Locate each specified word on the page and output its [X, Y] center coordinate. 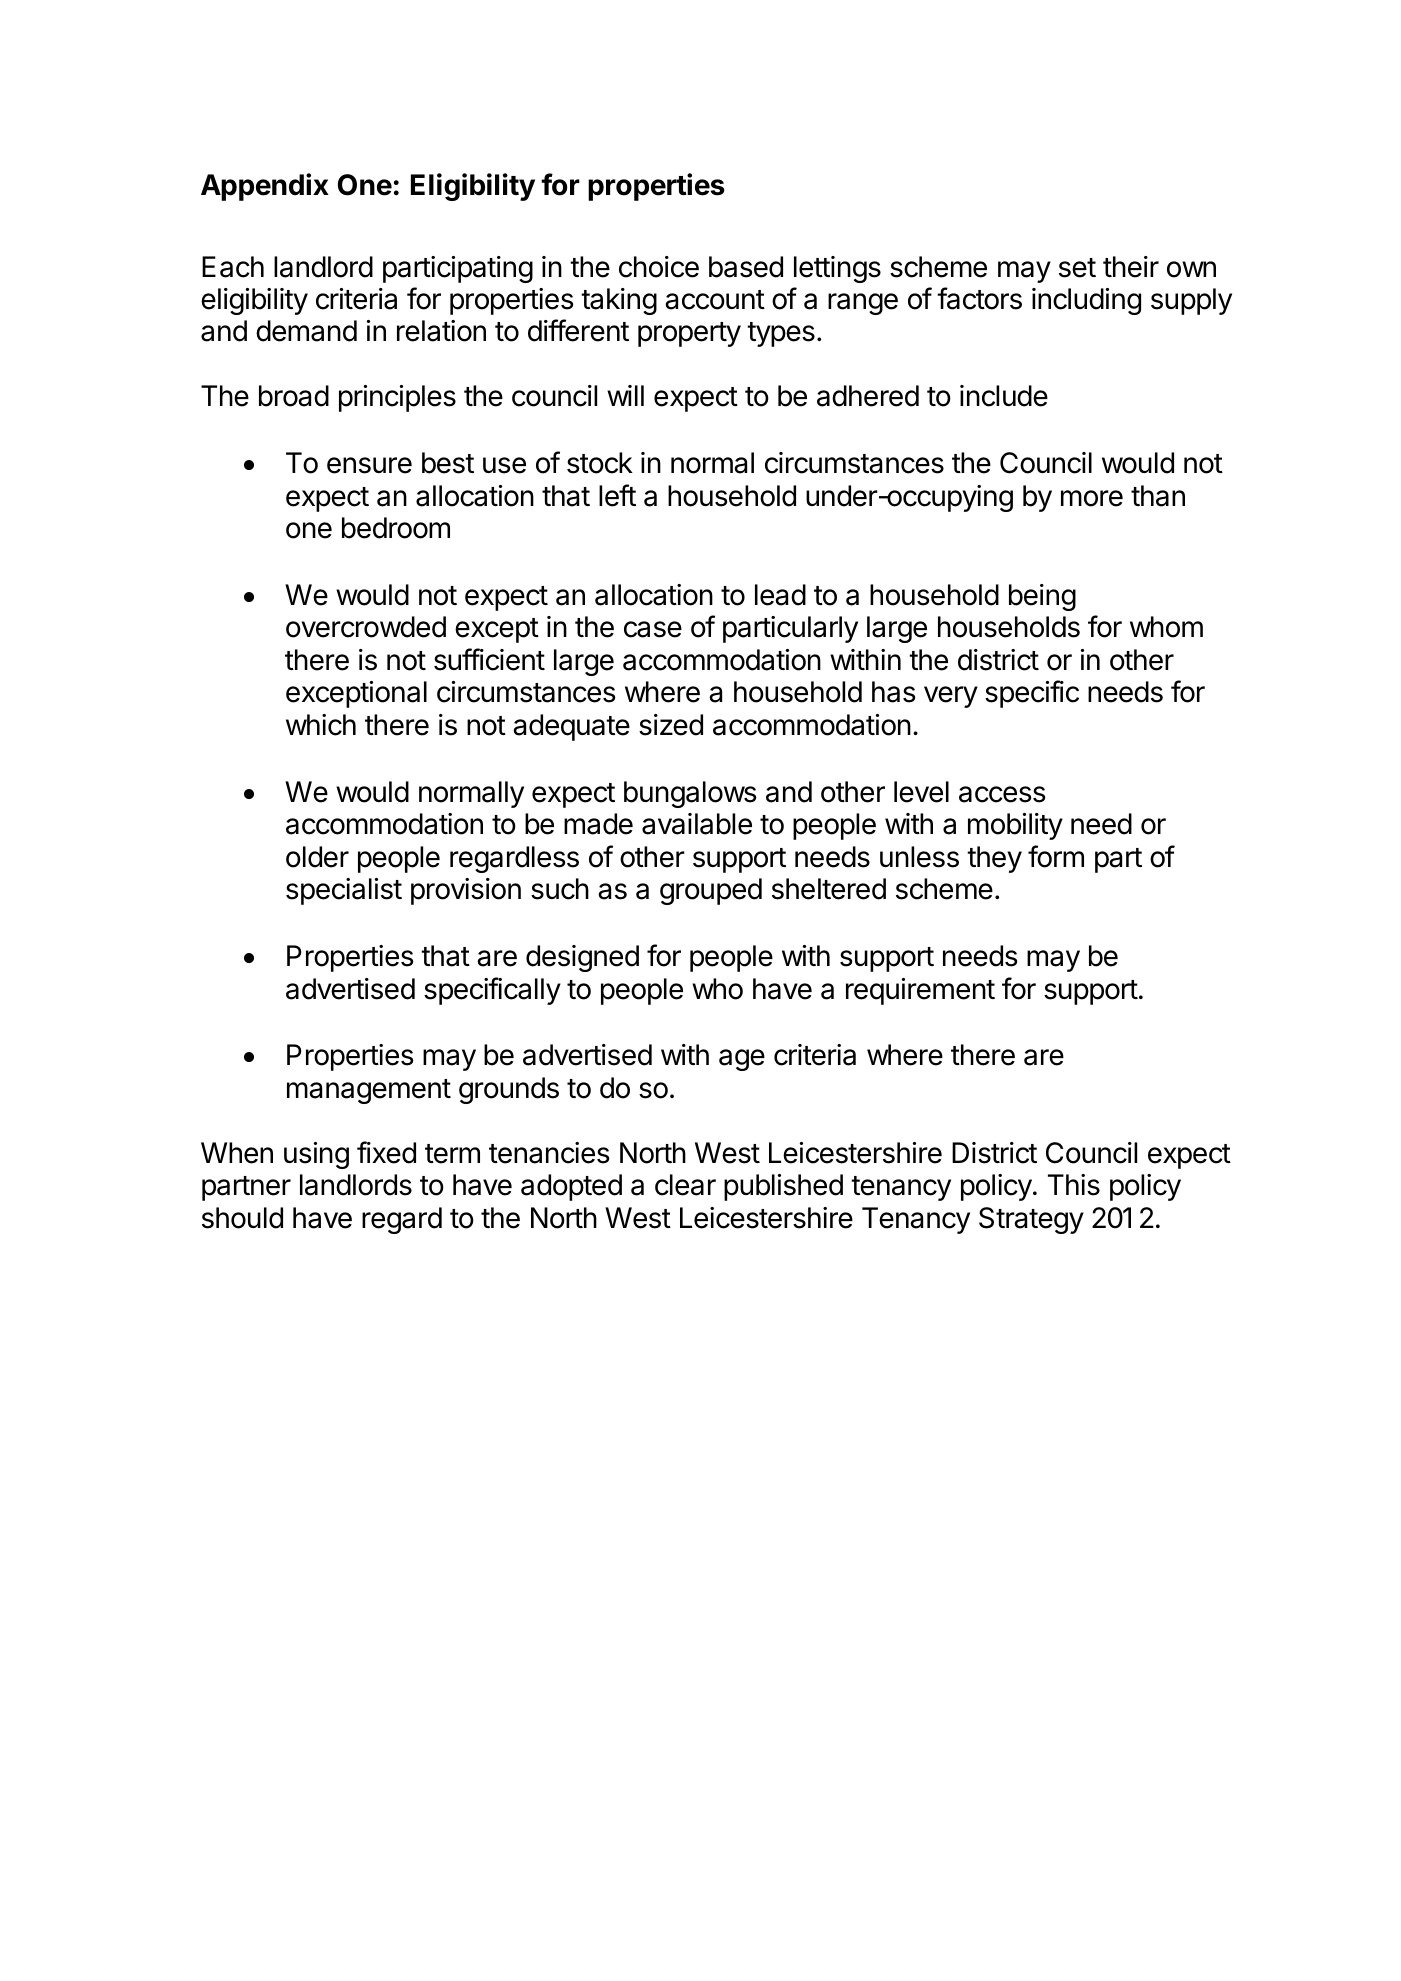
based [746, 267]
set [1077, 268]
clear [685, 1185]
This [1074, 1185]
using [316, 1155]
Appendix [265, 187]
